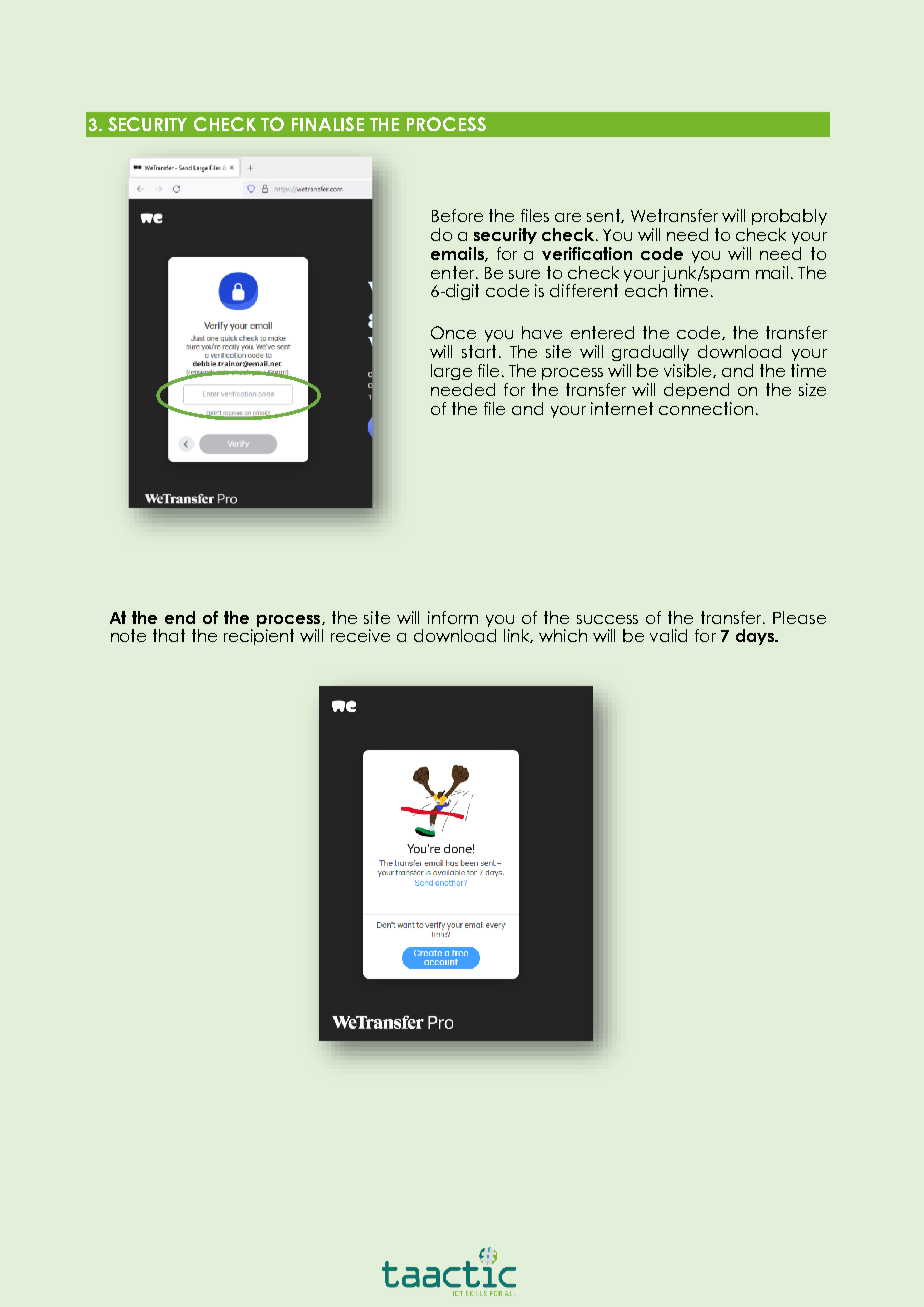  What do you see at coordinates (328, 124) in the image?
I see `FINALISE` at bounding box center [328, 124].
